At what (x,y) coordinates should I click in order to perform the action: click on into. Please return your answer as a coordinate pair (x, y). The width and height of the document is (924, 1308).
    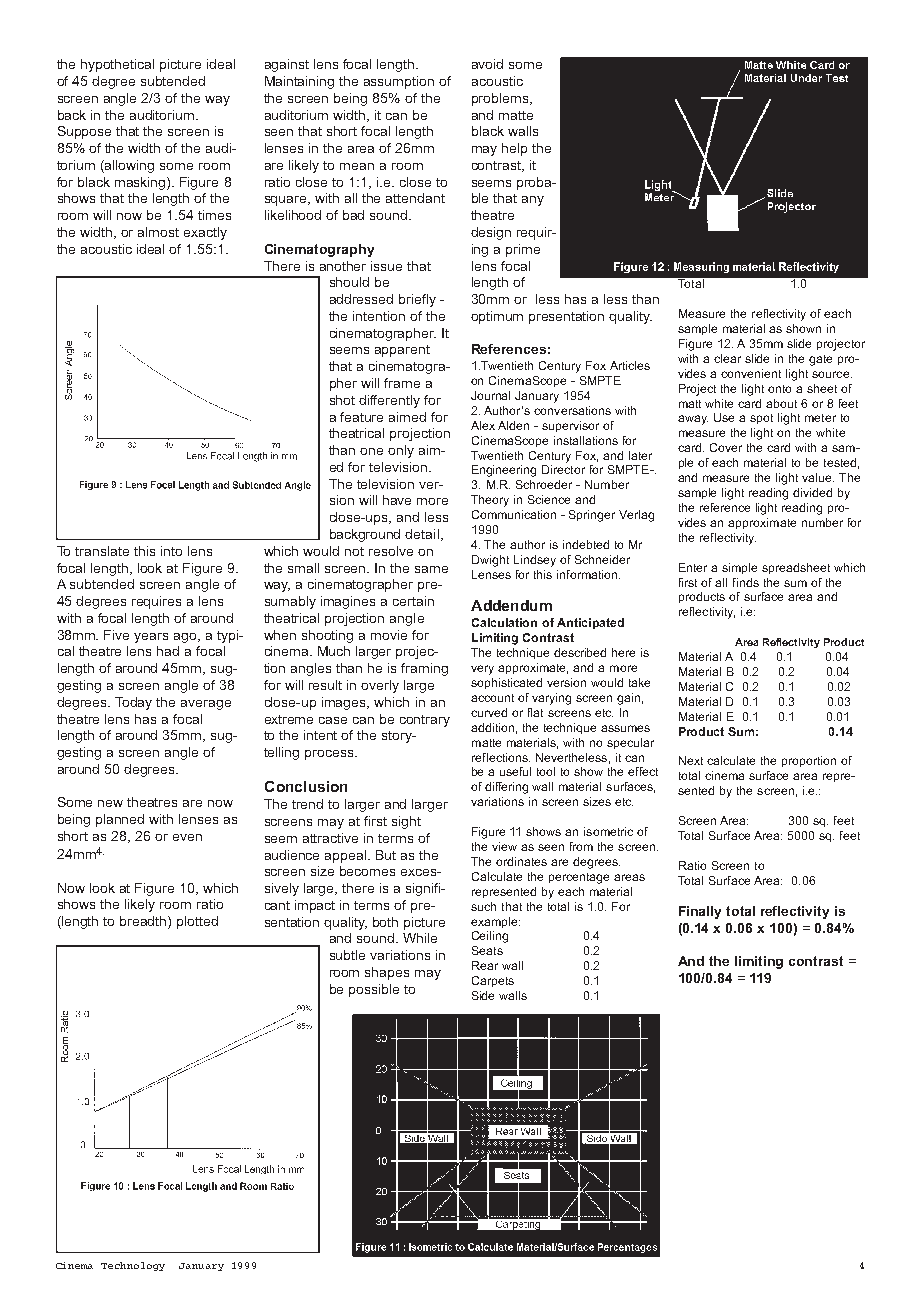
    Looking at the image, I should click on (171, 551).
